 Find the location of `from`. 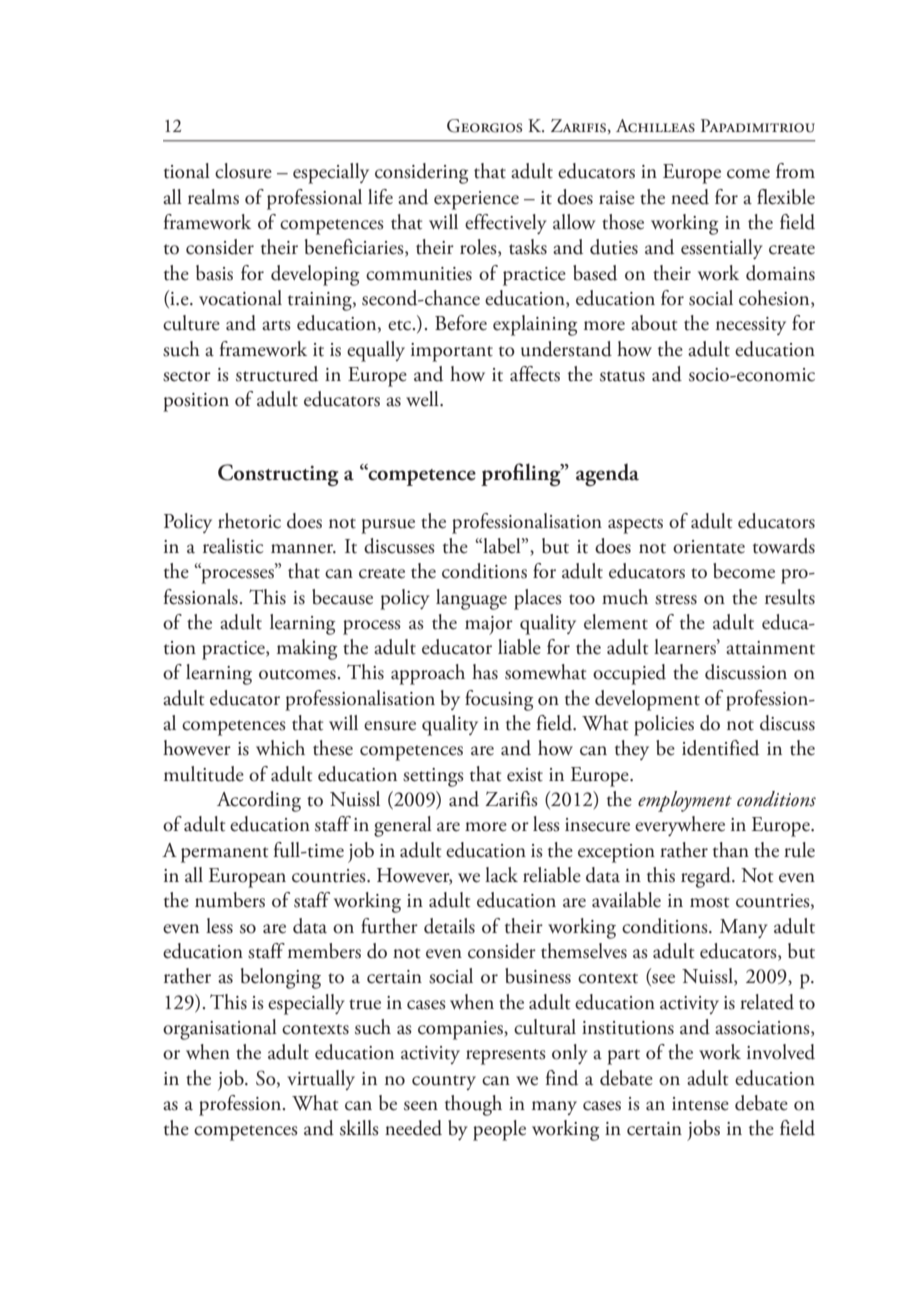

from is located at coordinates (795, 171).
